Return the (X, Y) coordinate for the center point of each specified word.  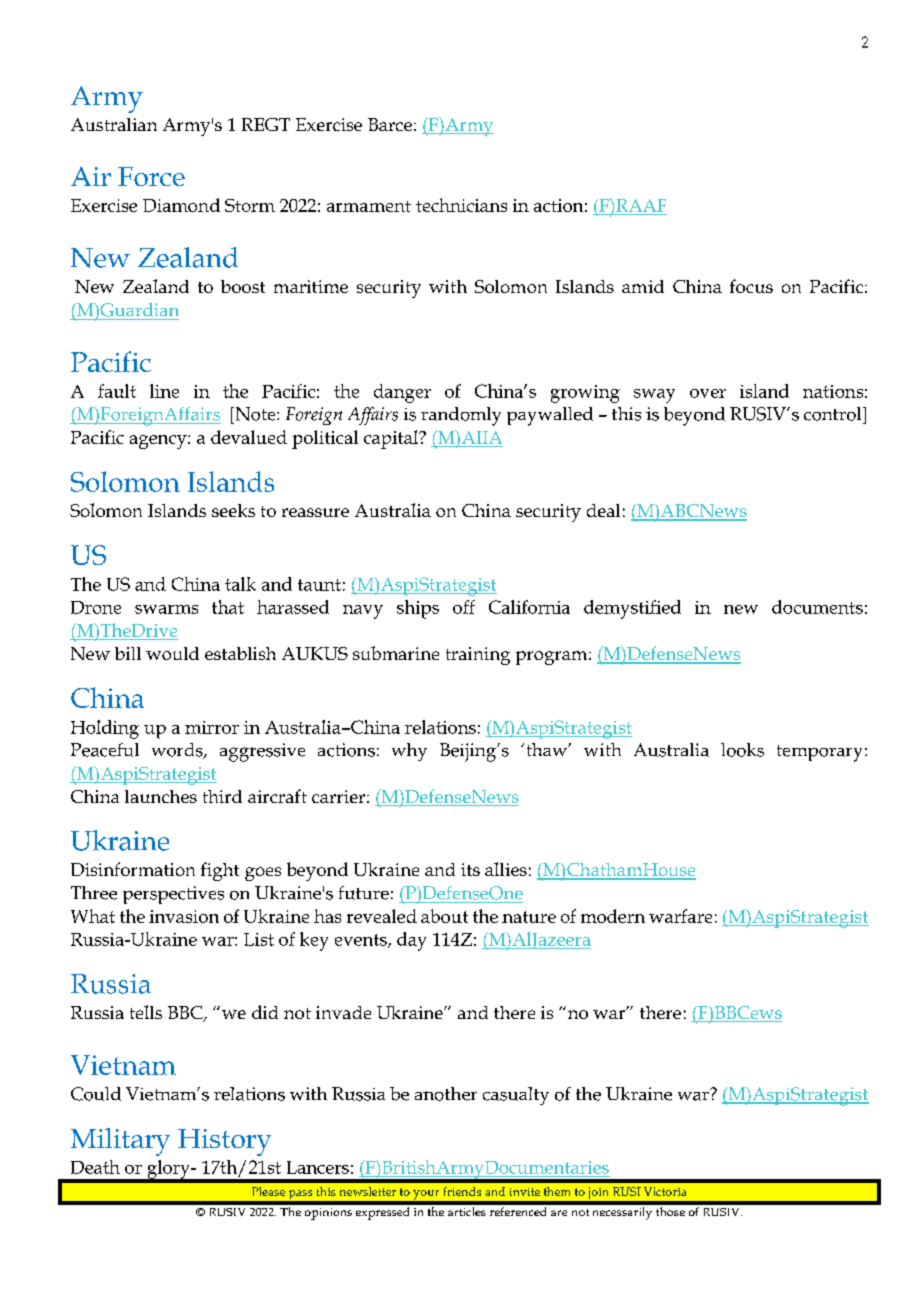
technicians (461, 205)
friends (462, 1191)
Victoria (665, 1191)
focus (751, 286)
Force (151, 176)
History (224, 1142)
